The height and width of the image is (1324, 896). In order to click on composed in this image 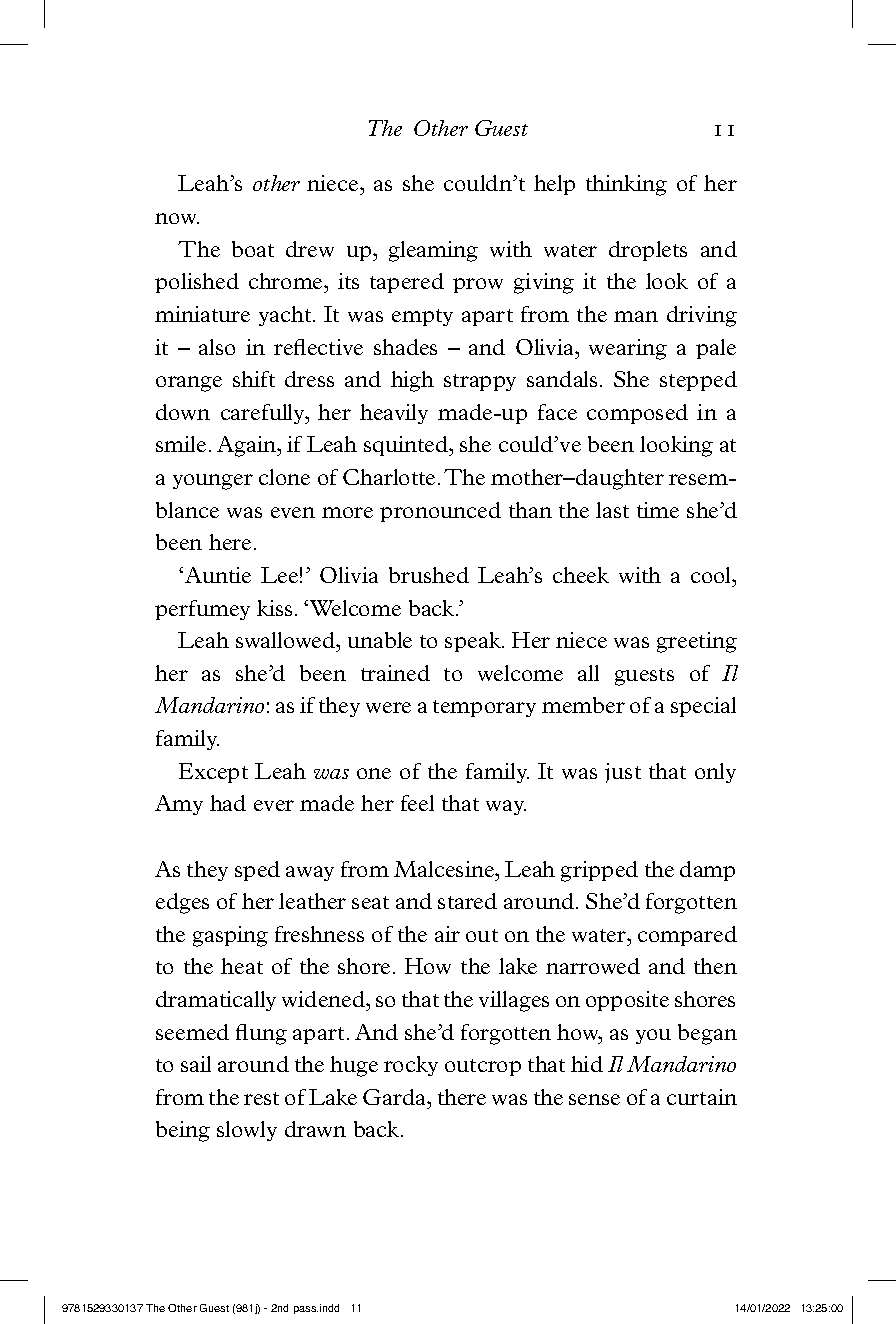, I will do `click(637, 414)`.
